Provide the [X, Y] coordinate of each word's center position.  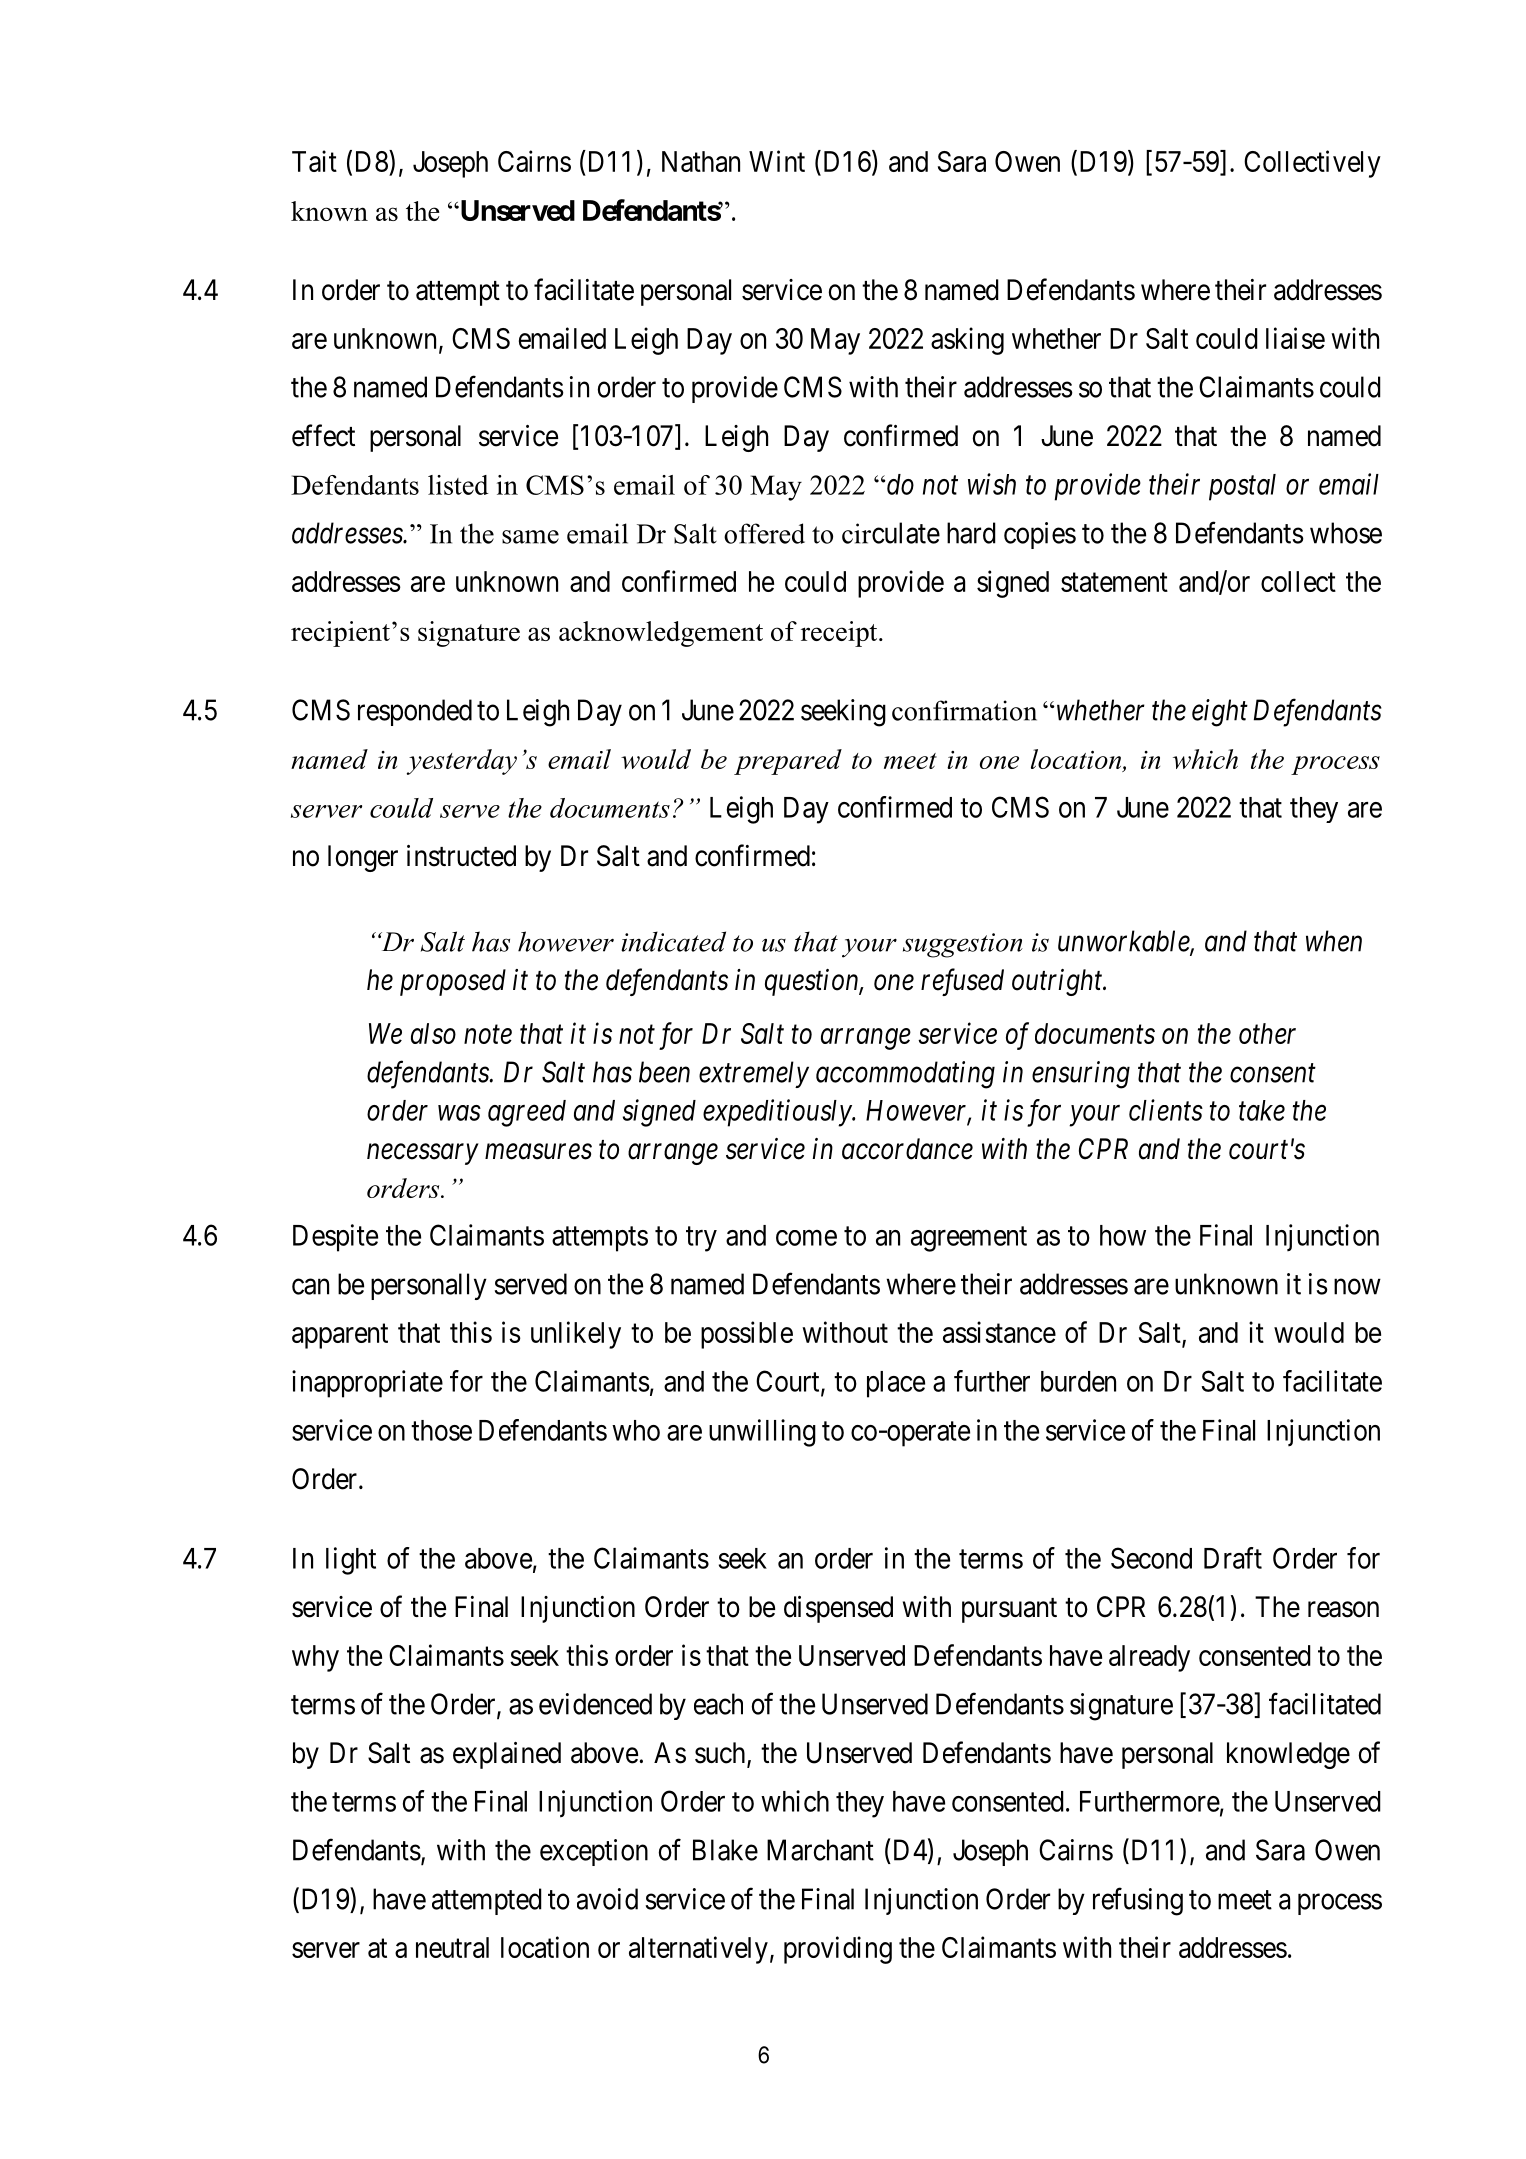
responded [415, 712]
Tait [314, 161]
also [433, 1033]
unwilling [762, 1433]
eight [1220, 713]
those [441, 1430]
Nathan [701, 161]
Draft [1233, 1558]
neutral [452, 1947]
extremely [754, 1074]
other [1267, 1033]
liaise [1295, 338]
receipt [840, 634]
